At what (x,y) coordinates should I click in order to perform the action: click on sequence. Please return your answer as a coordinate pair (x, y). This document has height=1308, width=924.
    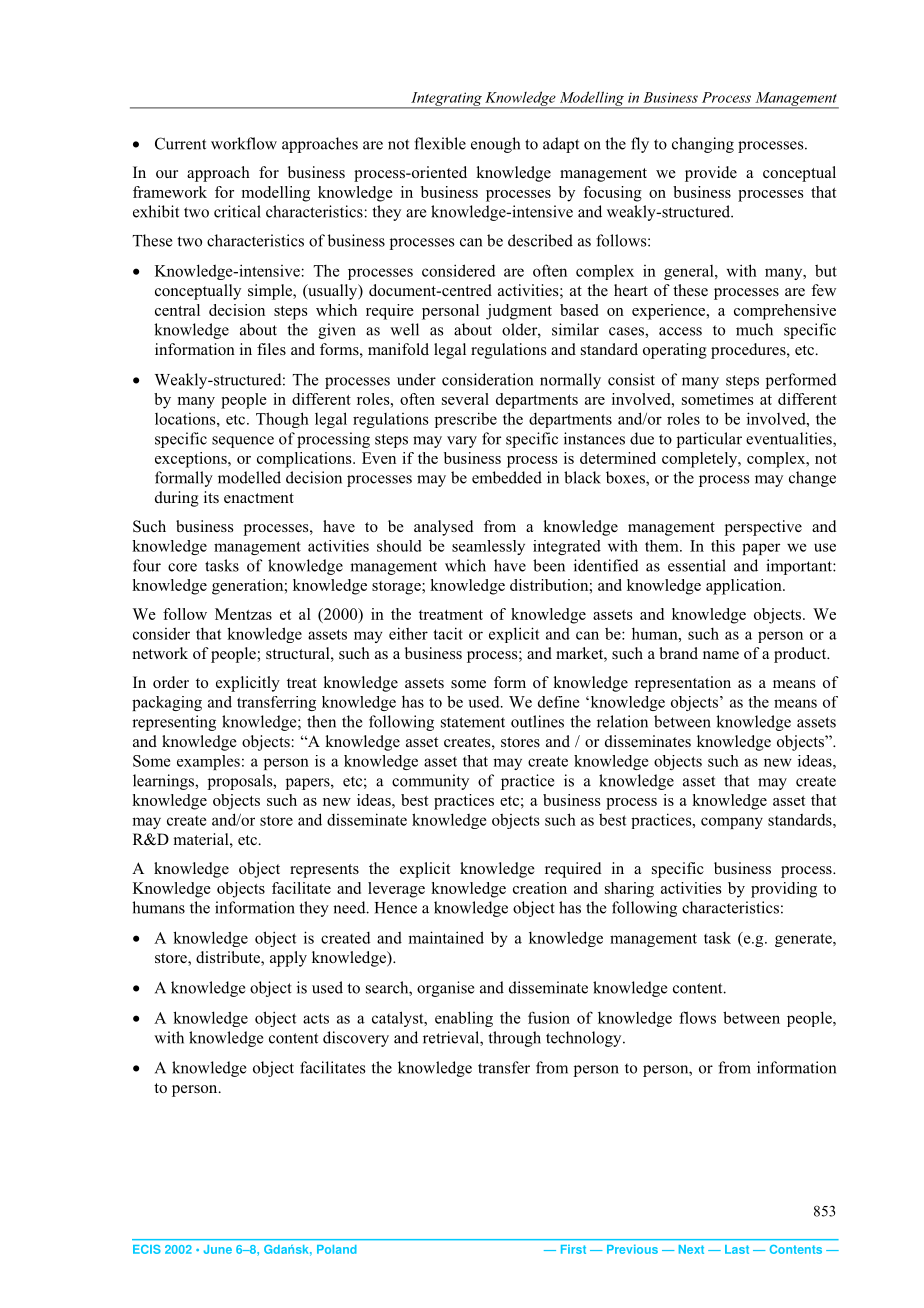
    Looking at the image, I should click on (243, 442).
